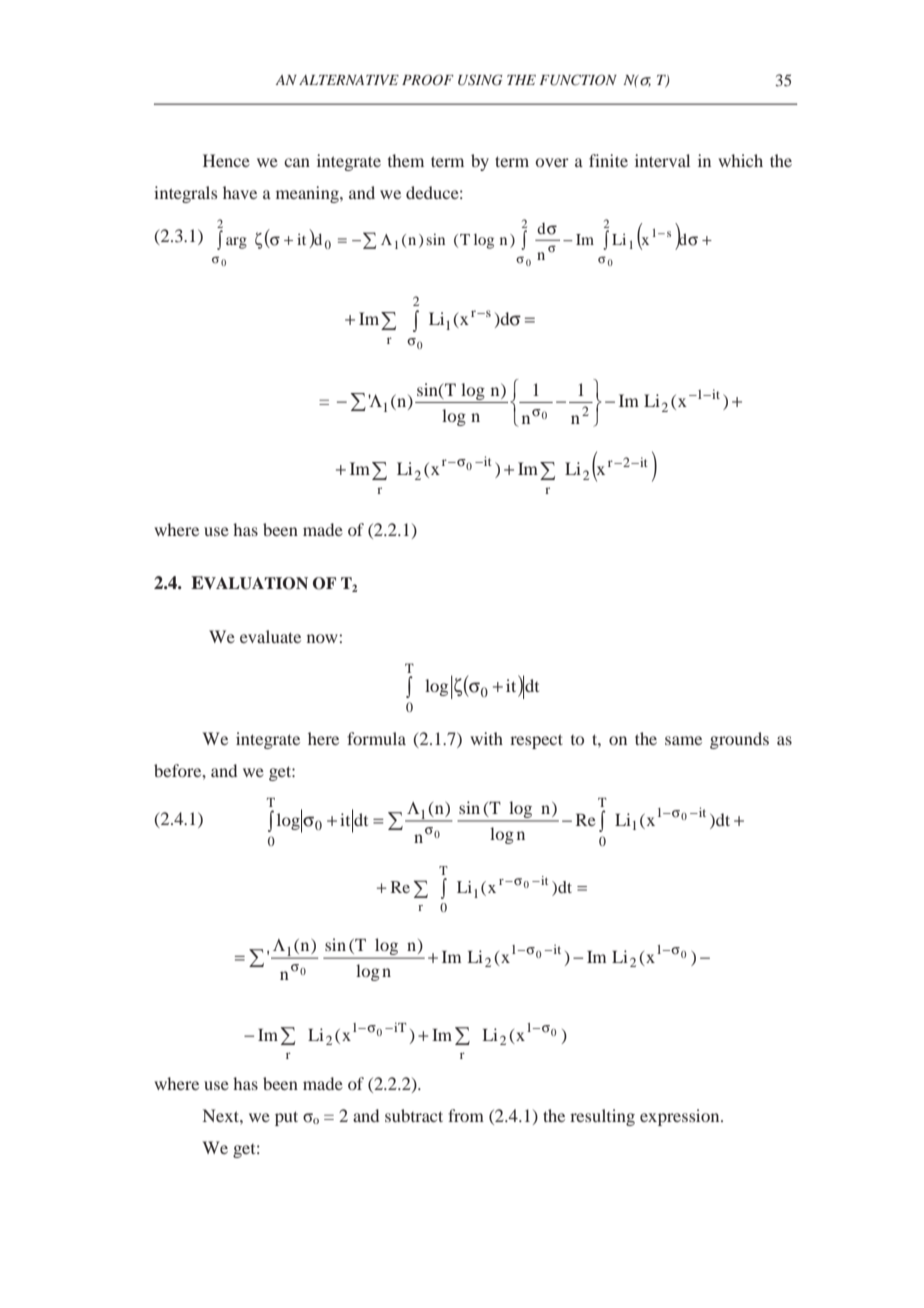  What do you see at coordinates (286, 1118) in the page?
I see `put` at bounding box center [286, 1118].
